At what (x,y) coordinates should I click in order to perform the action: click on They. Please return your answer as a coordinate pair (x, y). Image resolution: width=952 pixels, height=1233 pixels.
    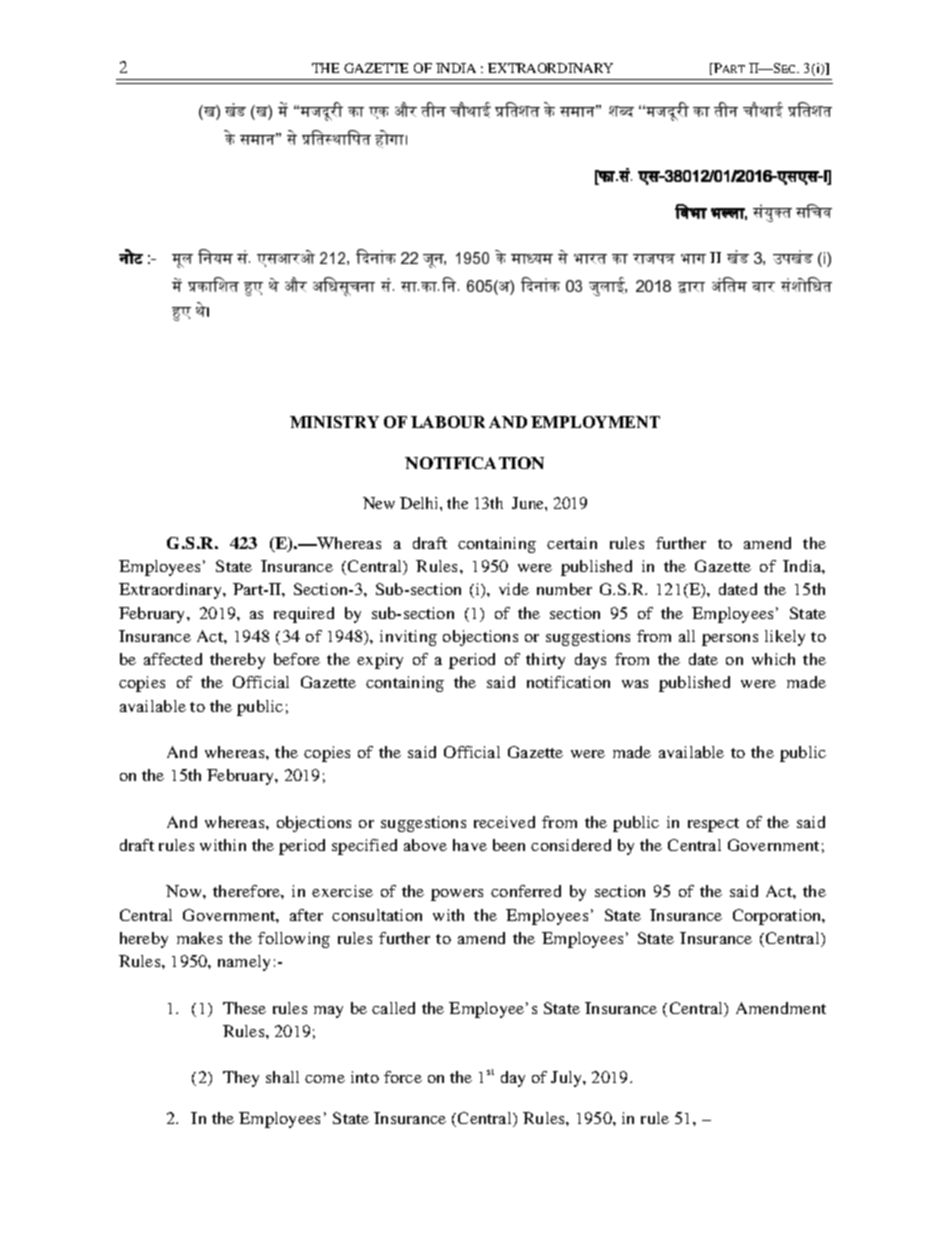
    Looking at the image, I should click on (241, 1079).
